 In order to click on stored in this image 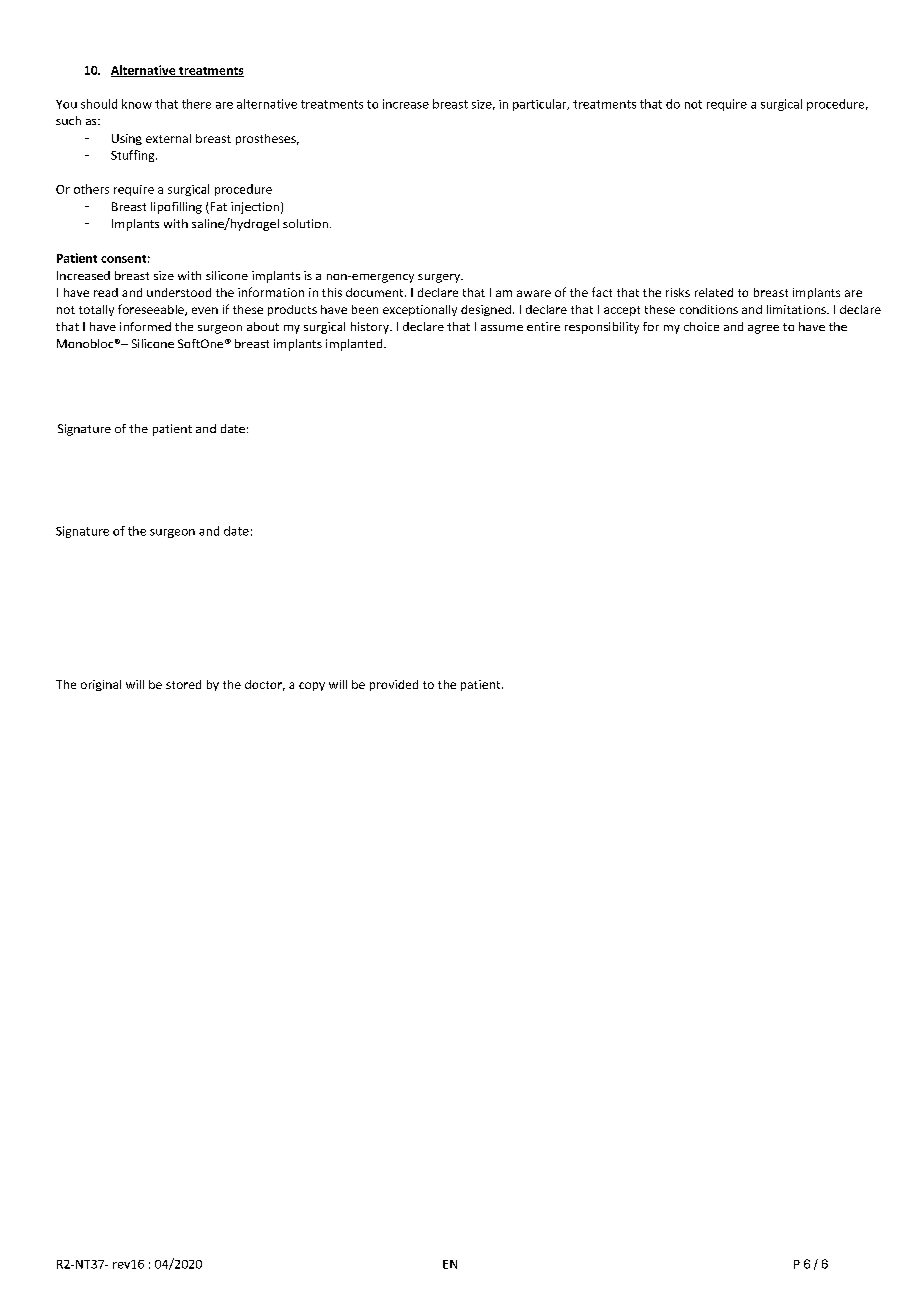, I will do `click(183, 684)`.
